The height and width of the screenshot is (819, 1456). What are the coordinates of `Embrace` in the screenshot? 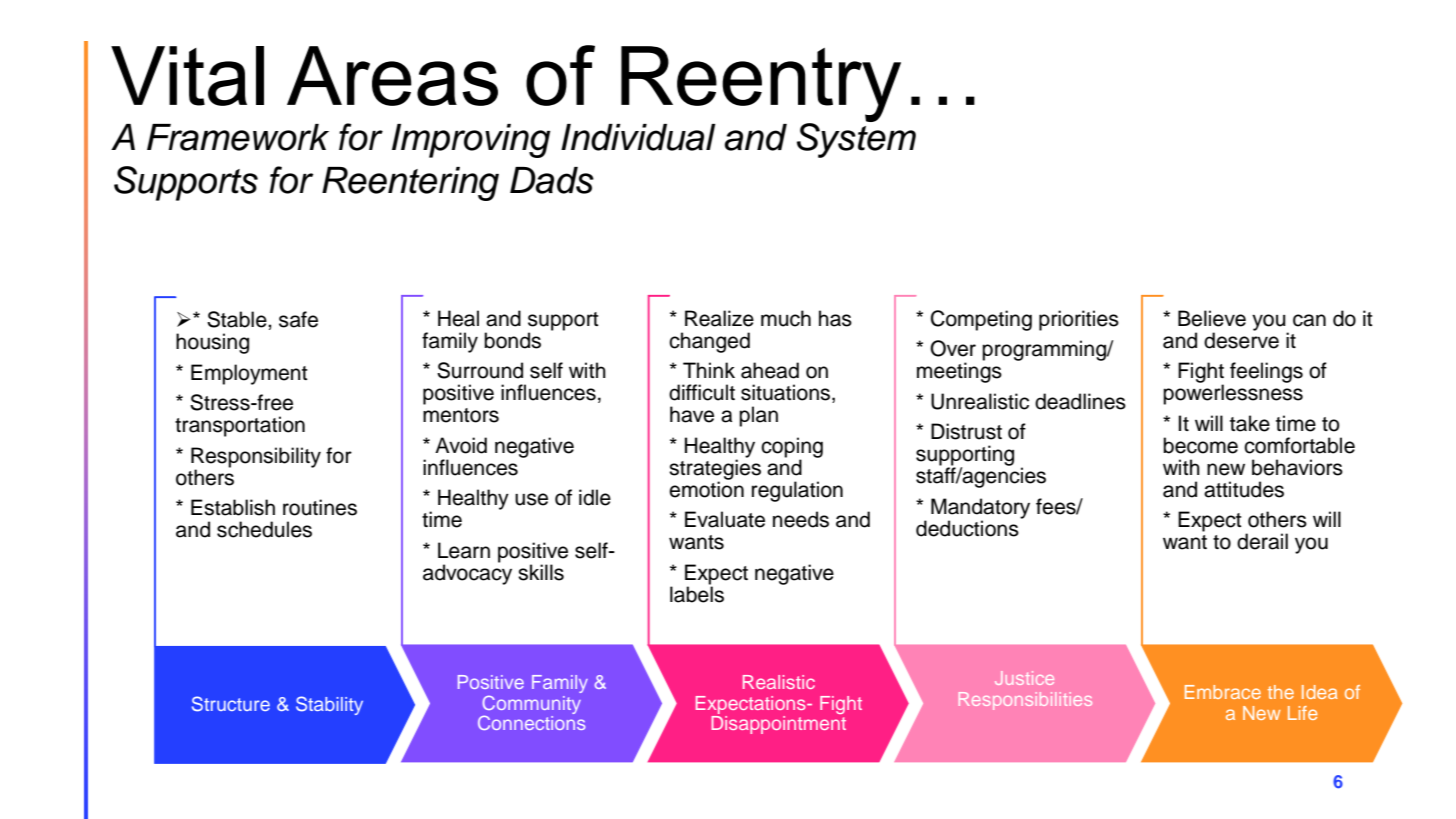 It's located at (1223, 692).
